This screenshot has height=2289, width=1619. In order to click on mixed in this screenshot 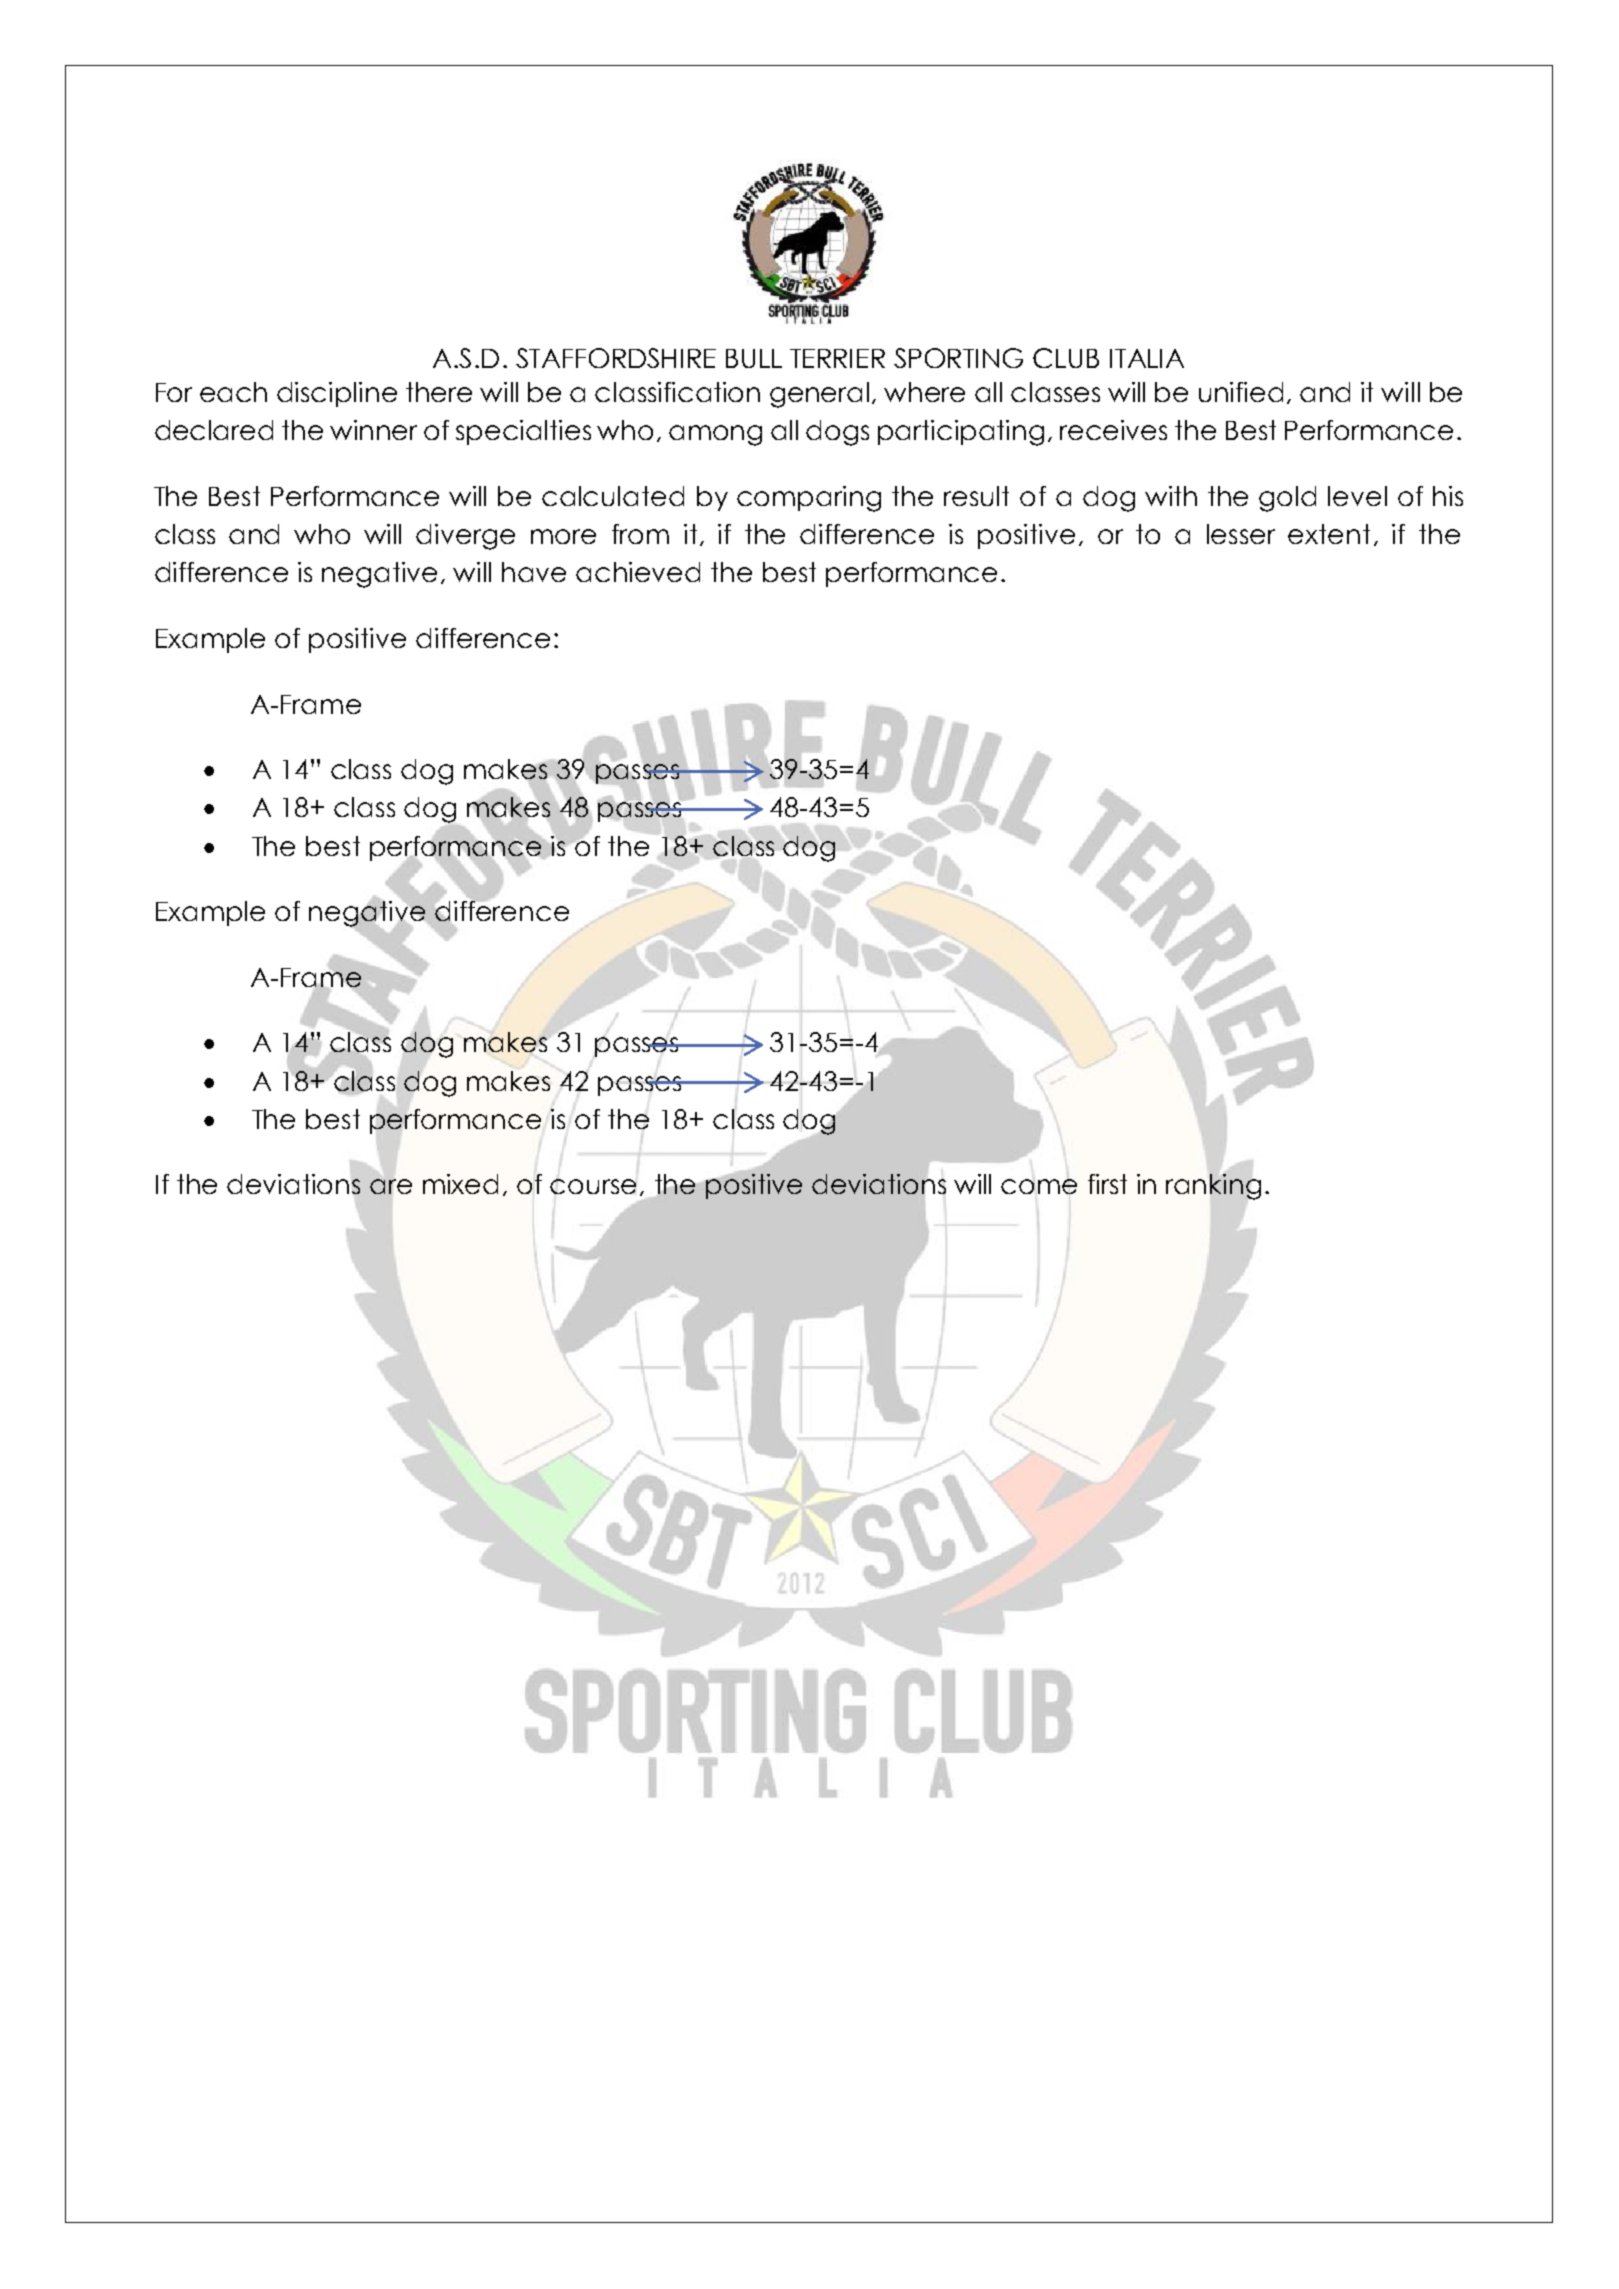, I will do `click(460, 1184)`.
